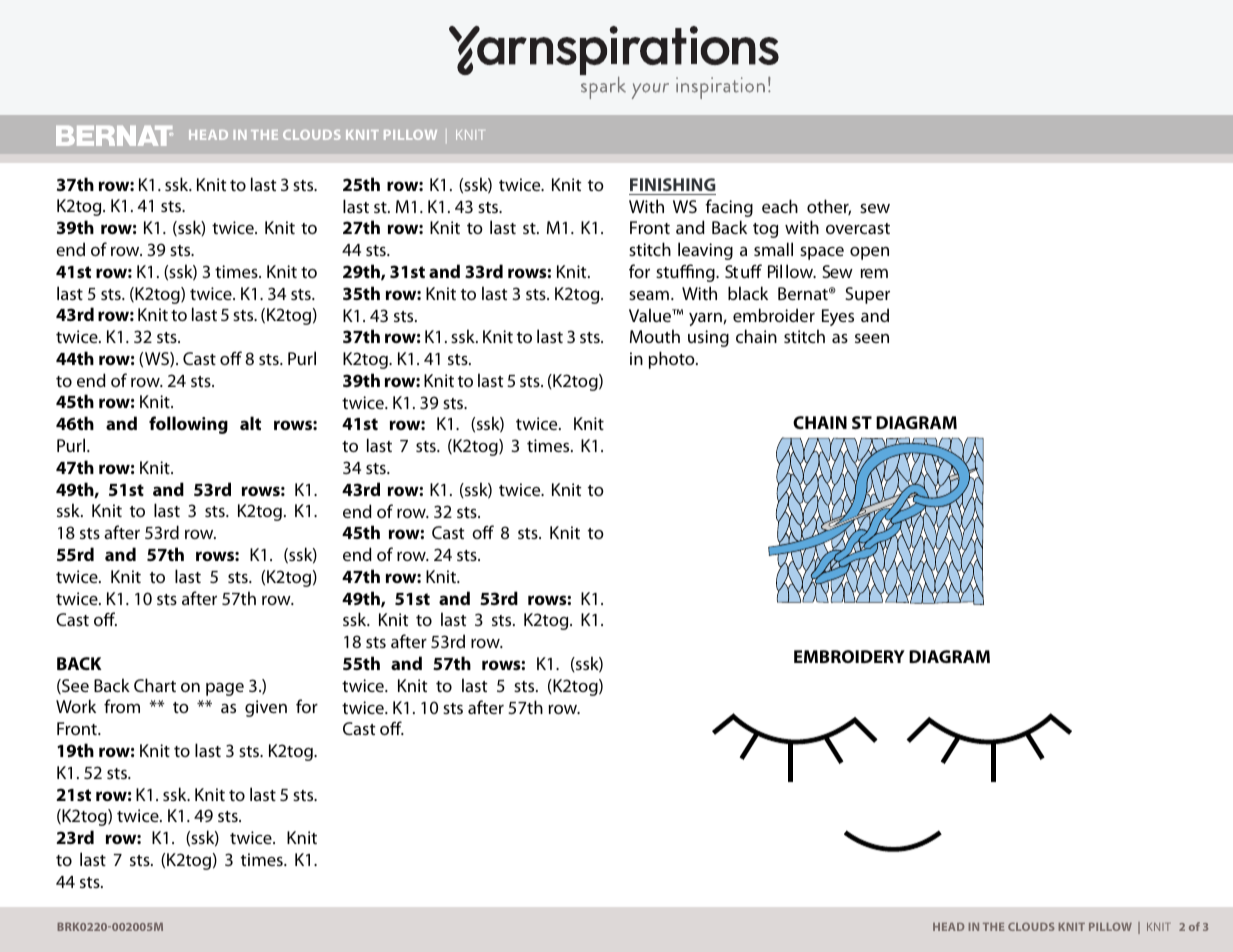 The width and height of the screenshot is (1233, 952). Describe the element at coordinates (122, 706) in the screenshot. I see `from` at that location.
